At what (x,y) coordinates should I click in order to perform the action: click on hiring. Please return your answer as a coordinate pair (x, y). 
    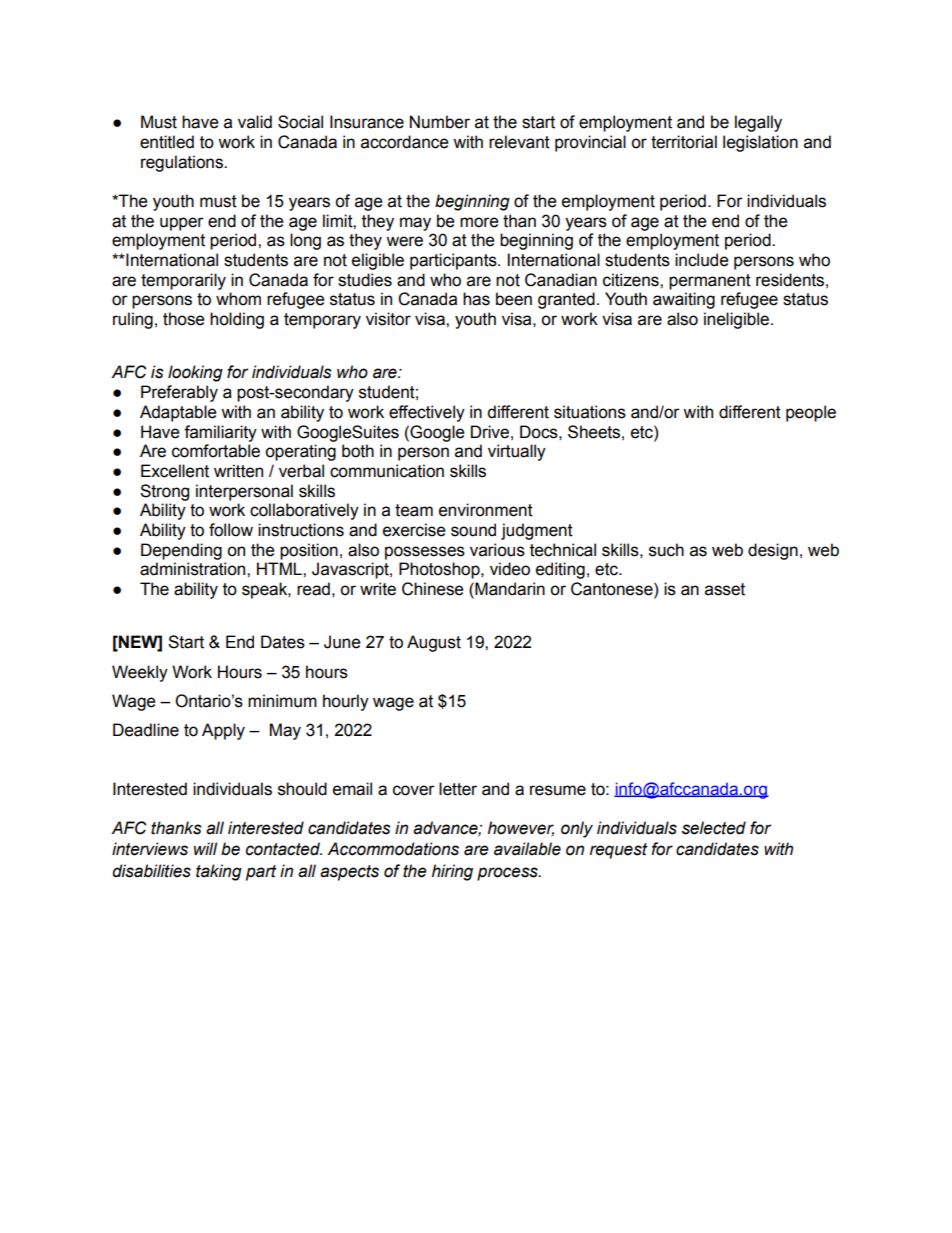
    Looking at the image, I should click on (452, 872).
